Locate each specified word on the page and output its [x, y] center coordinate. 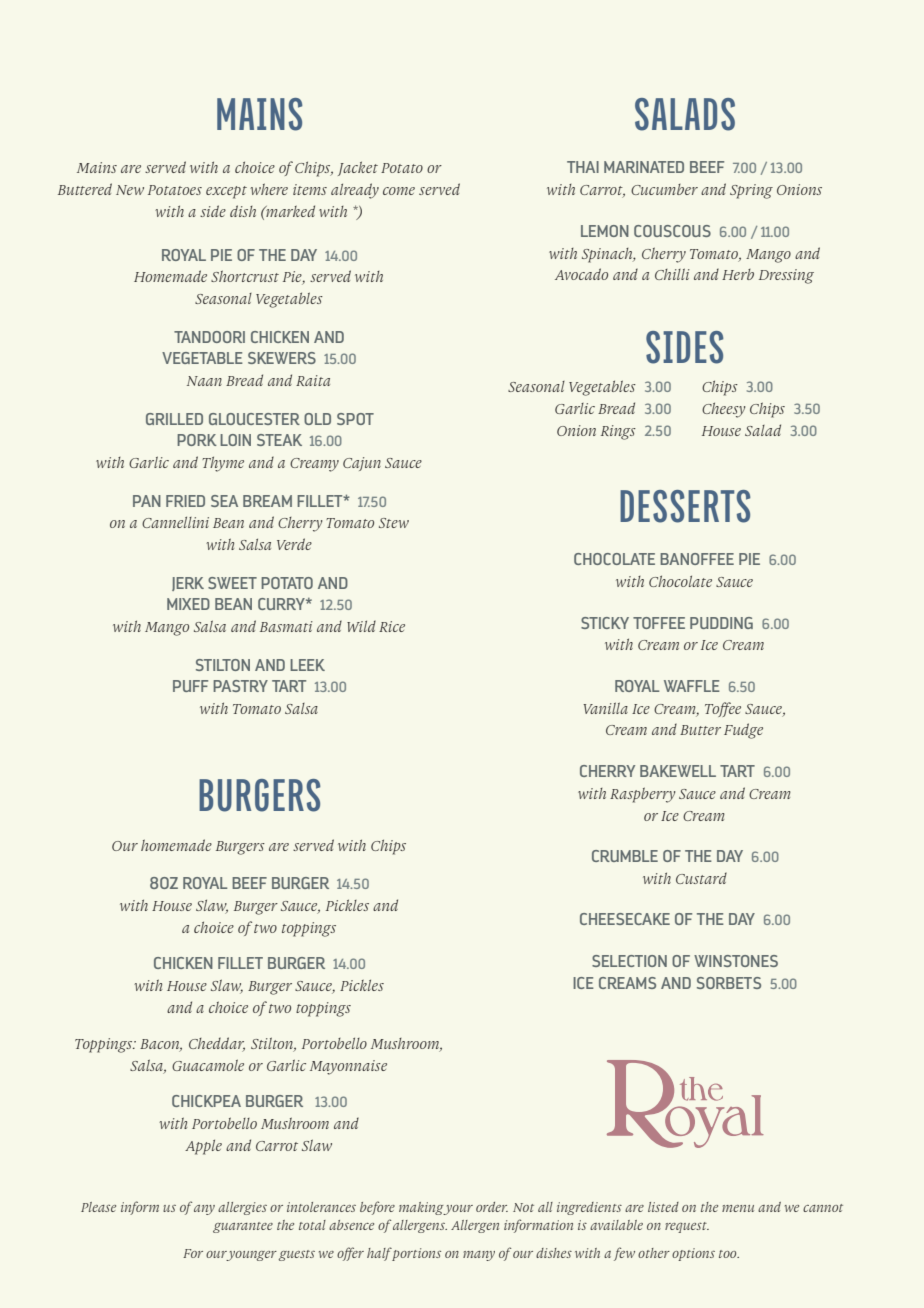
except [226, 192]
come [399, 191]
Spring [751, 191]
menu [738, 1208]
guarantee [243, 1227]
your [458, 1210]
